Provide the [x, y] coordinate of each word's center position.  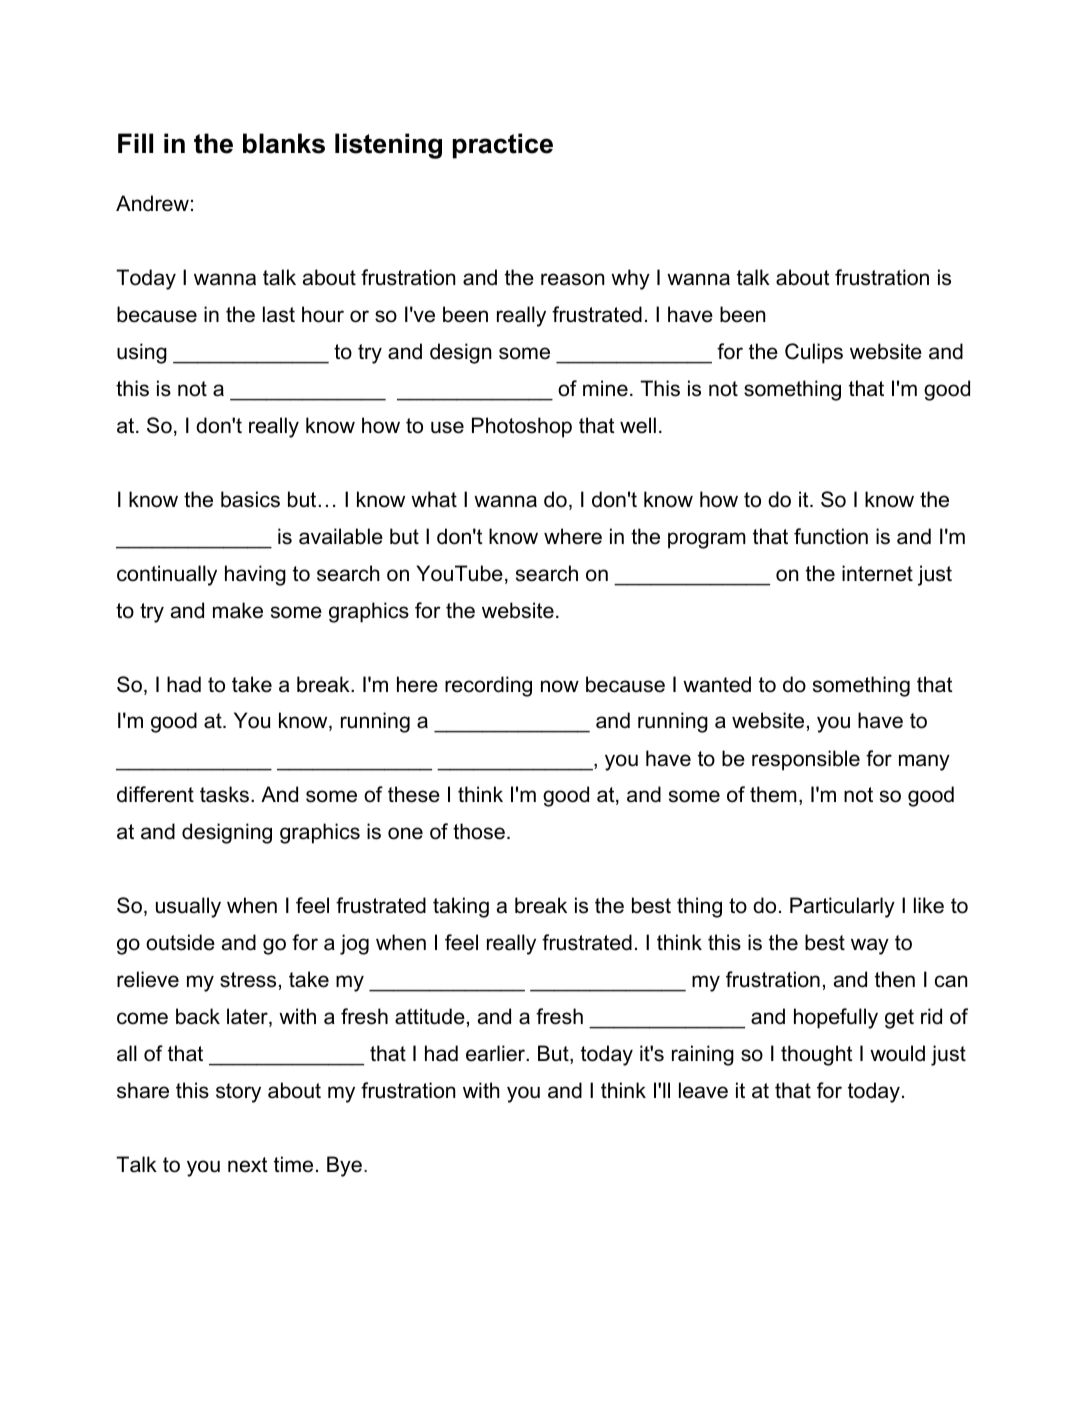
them [773, 794]
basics [250, 499]
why [630, 279]
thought [817, 1055]
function [831, 536]
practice [503, 146]
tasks [224, 794]
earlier [497, 1053]
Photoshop [522, 427]
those [479, 831]
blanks [284, 143]
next [248, 1165]
